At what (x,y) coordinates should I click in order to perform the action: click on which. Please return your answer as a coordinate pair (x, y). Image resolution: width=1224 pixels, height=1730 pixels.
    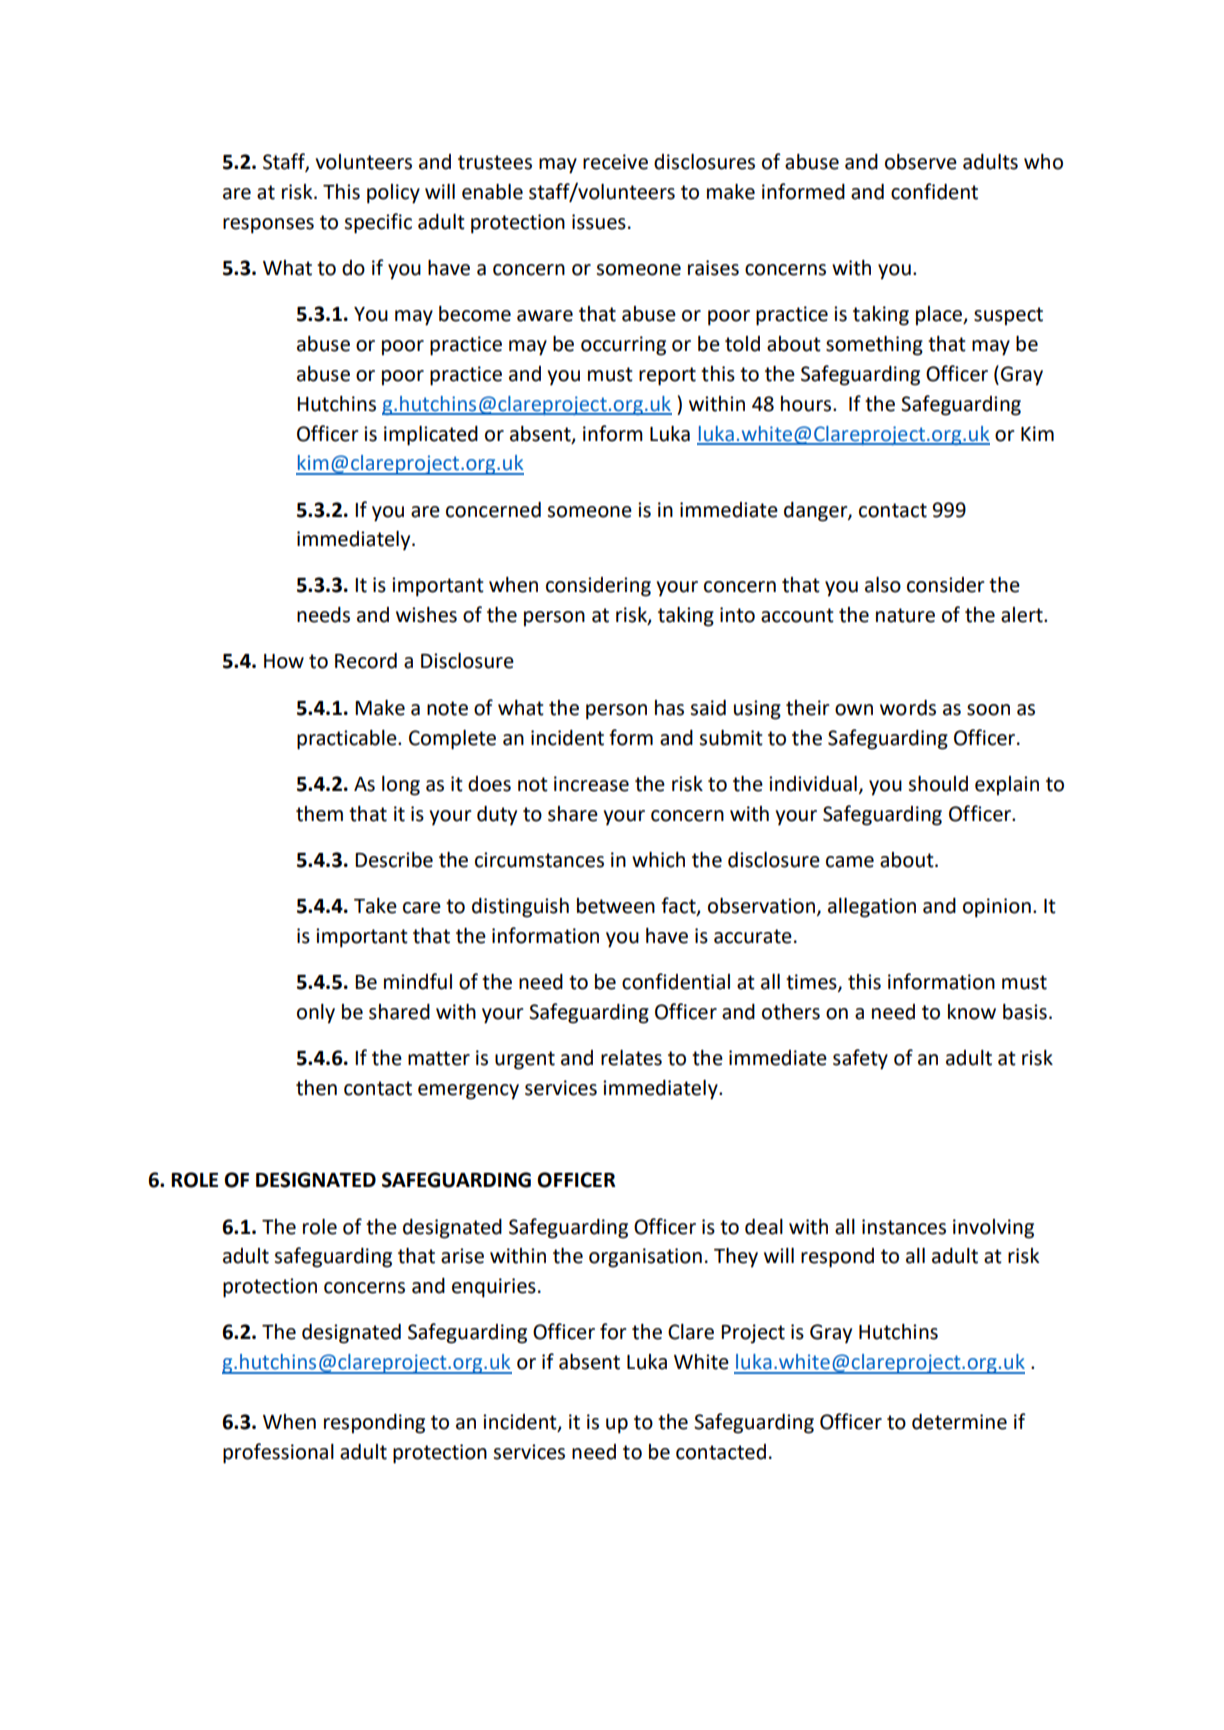
    Looking at the image, I should click on (658, 860).
